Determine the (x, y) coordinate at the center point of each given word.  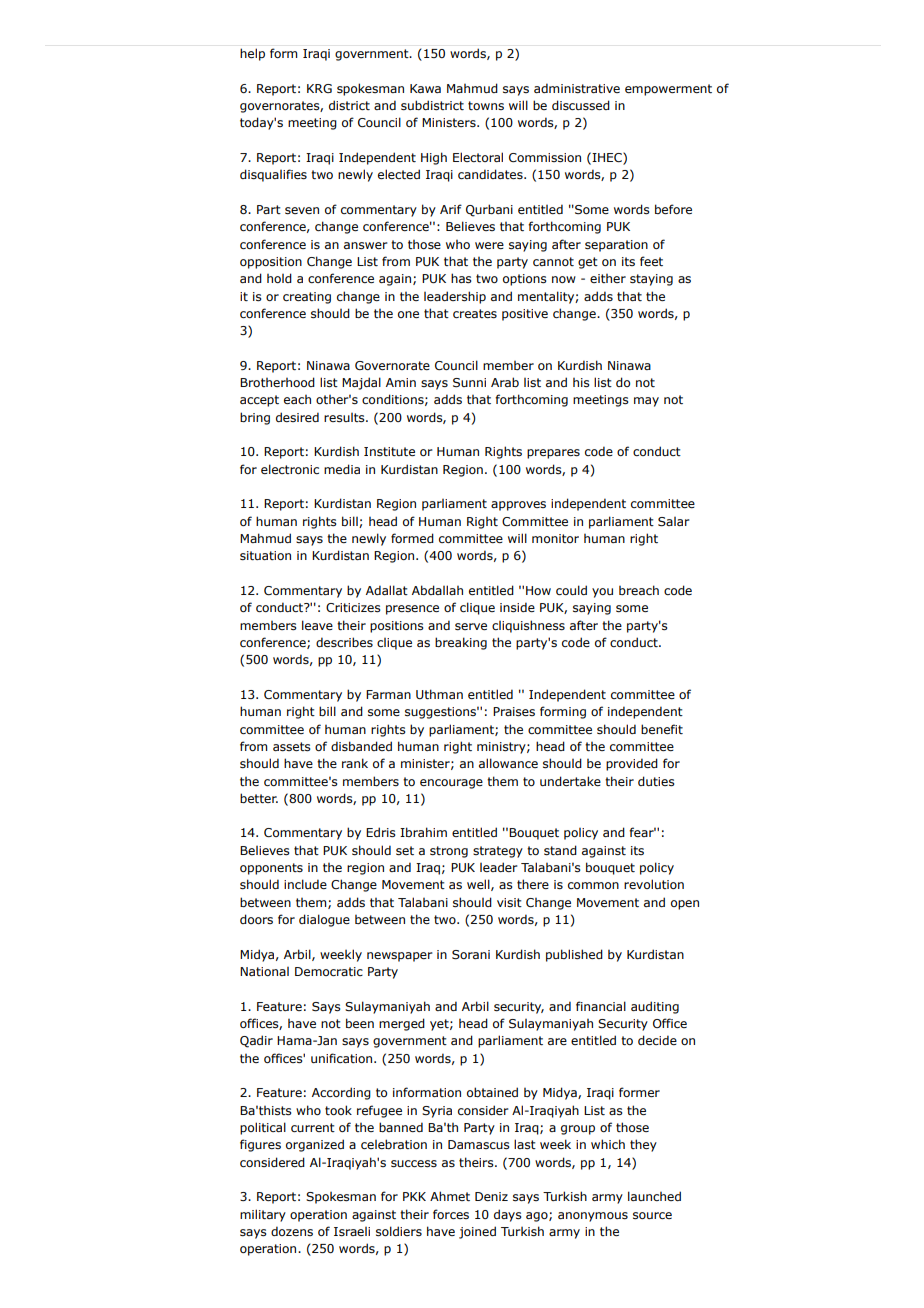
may (646, 402)
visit (509, 902)
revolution (654, 884)
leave (317, 625)
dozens (292, 1231)
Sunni (469, 383)
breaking (461, 643)
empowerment (668, 90)
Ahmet (450, 1196)
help (252, 54)
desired (297, 417)
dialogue (324, 920)
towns (486, 105)
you (602, 593)
